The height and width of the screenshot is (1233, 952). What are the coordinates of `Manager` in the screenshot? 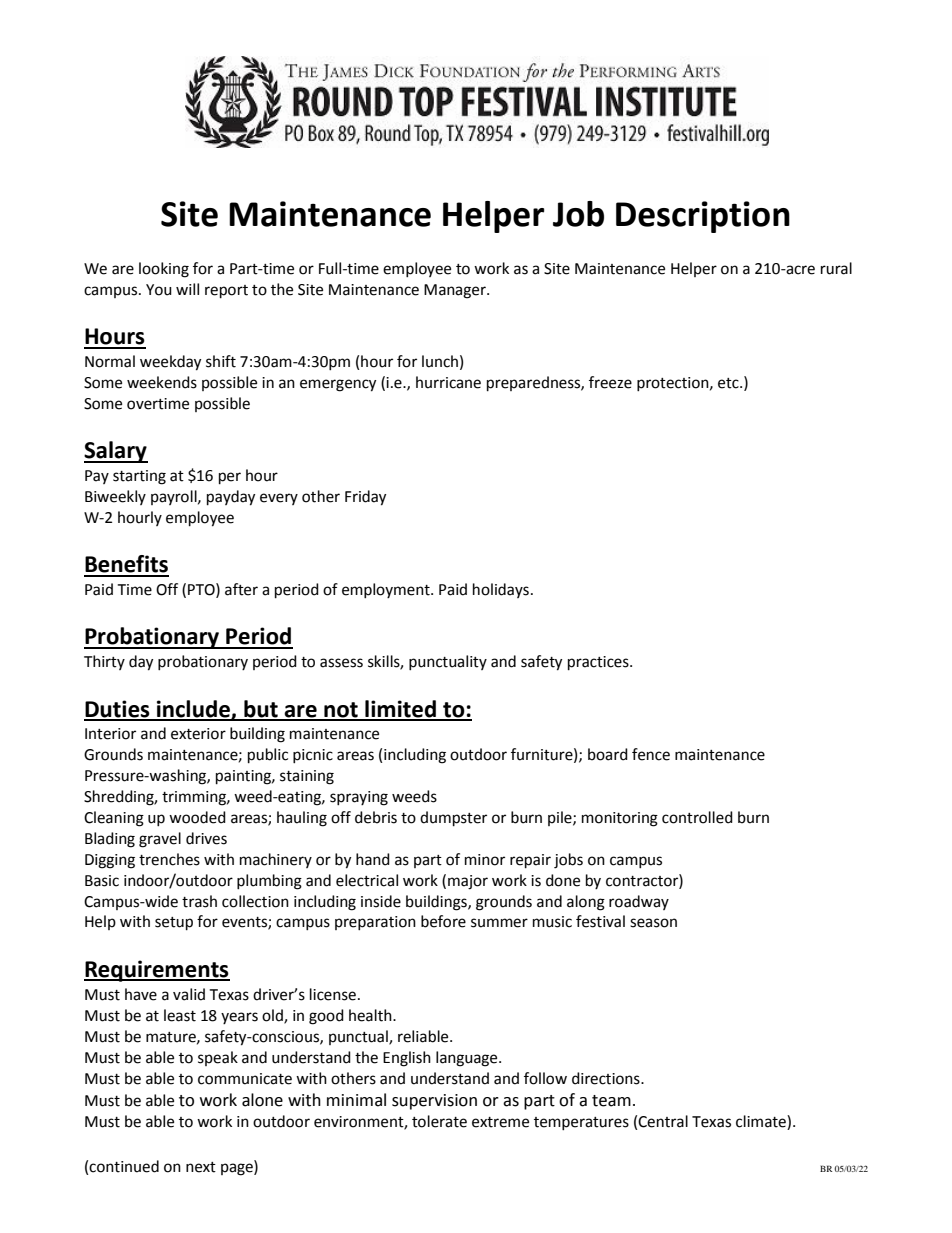 It's located at (456, 291).
